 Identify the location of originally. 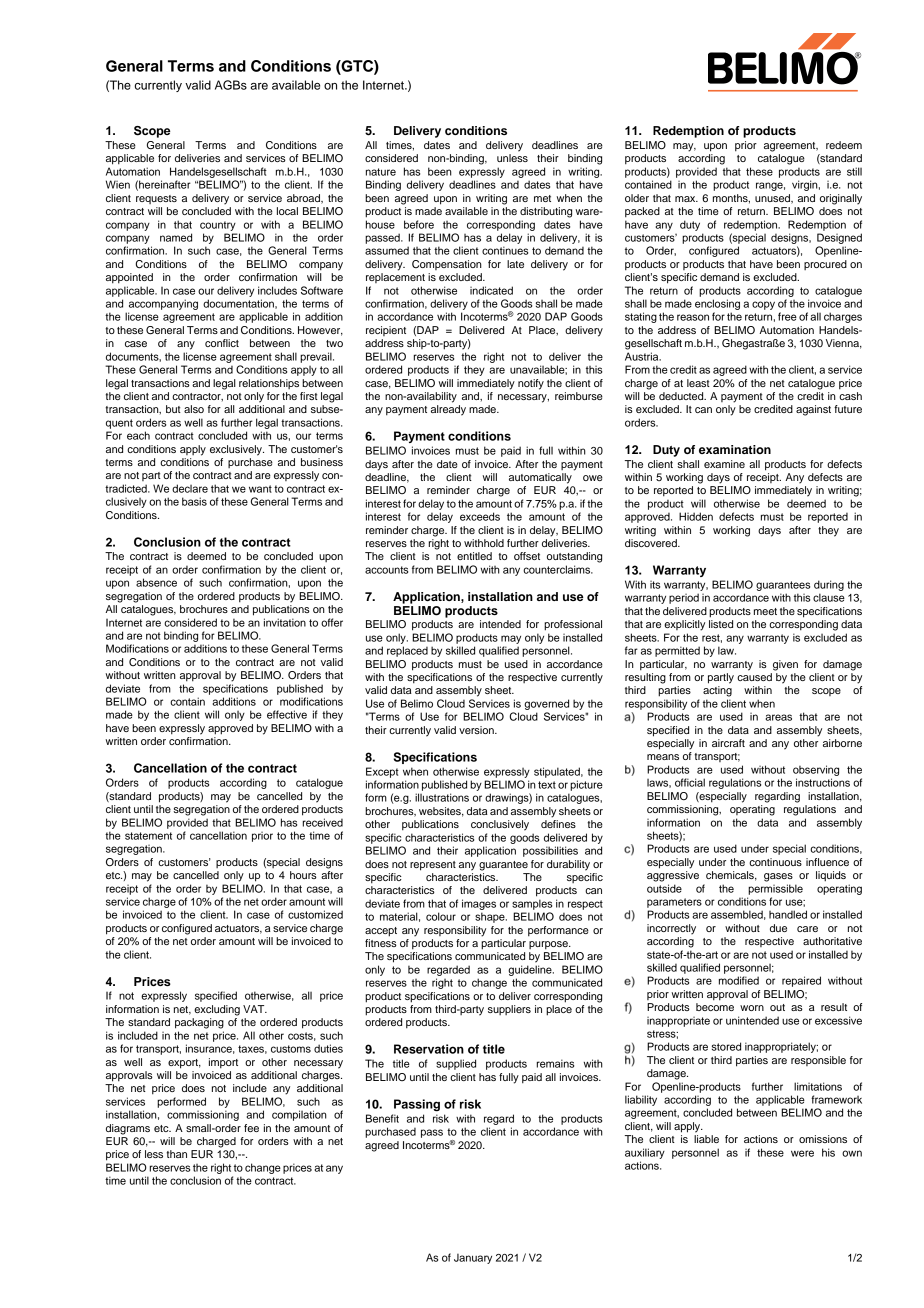
(841, 199).
